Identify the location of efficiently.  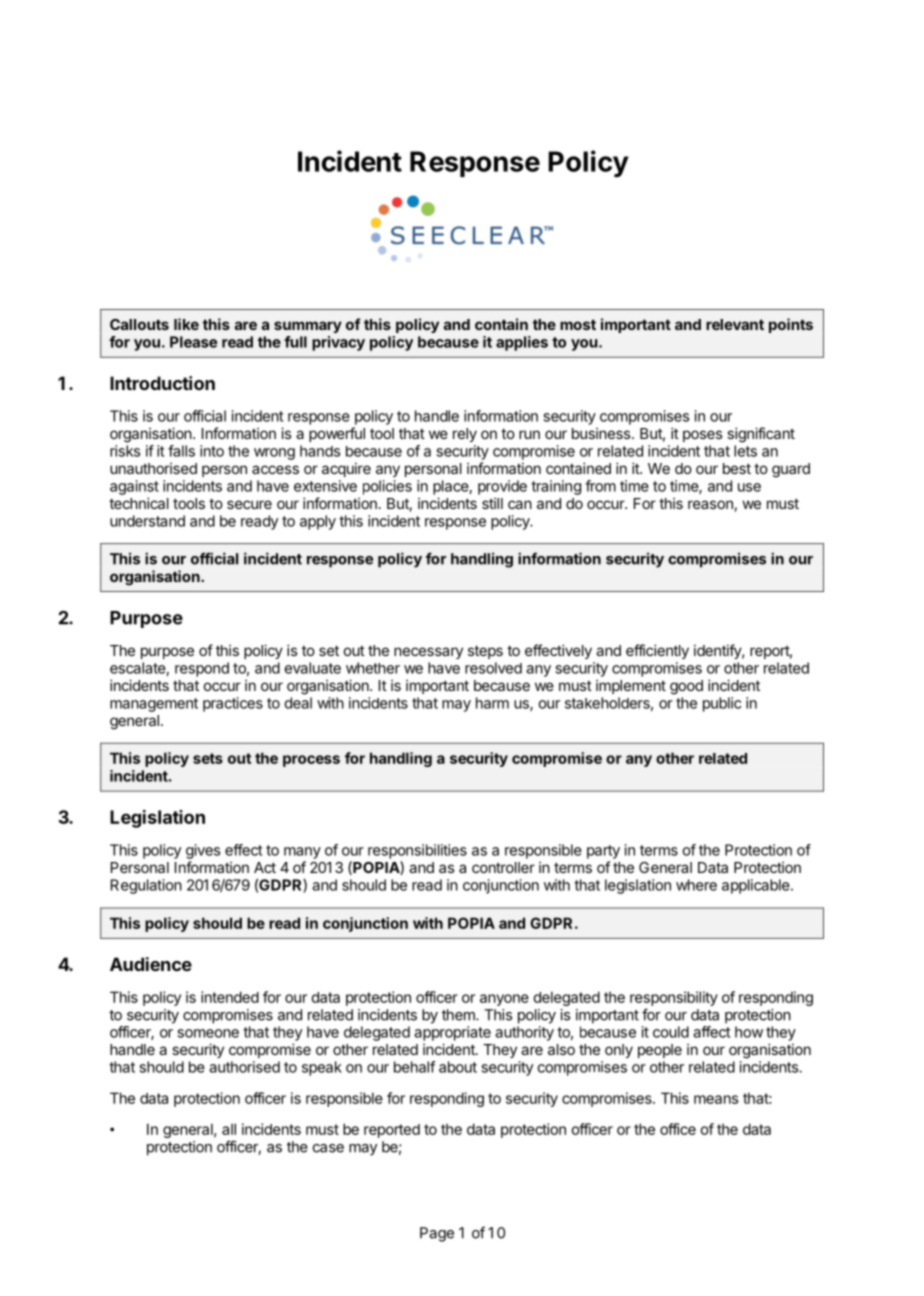
(657, 651).
